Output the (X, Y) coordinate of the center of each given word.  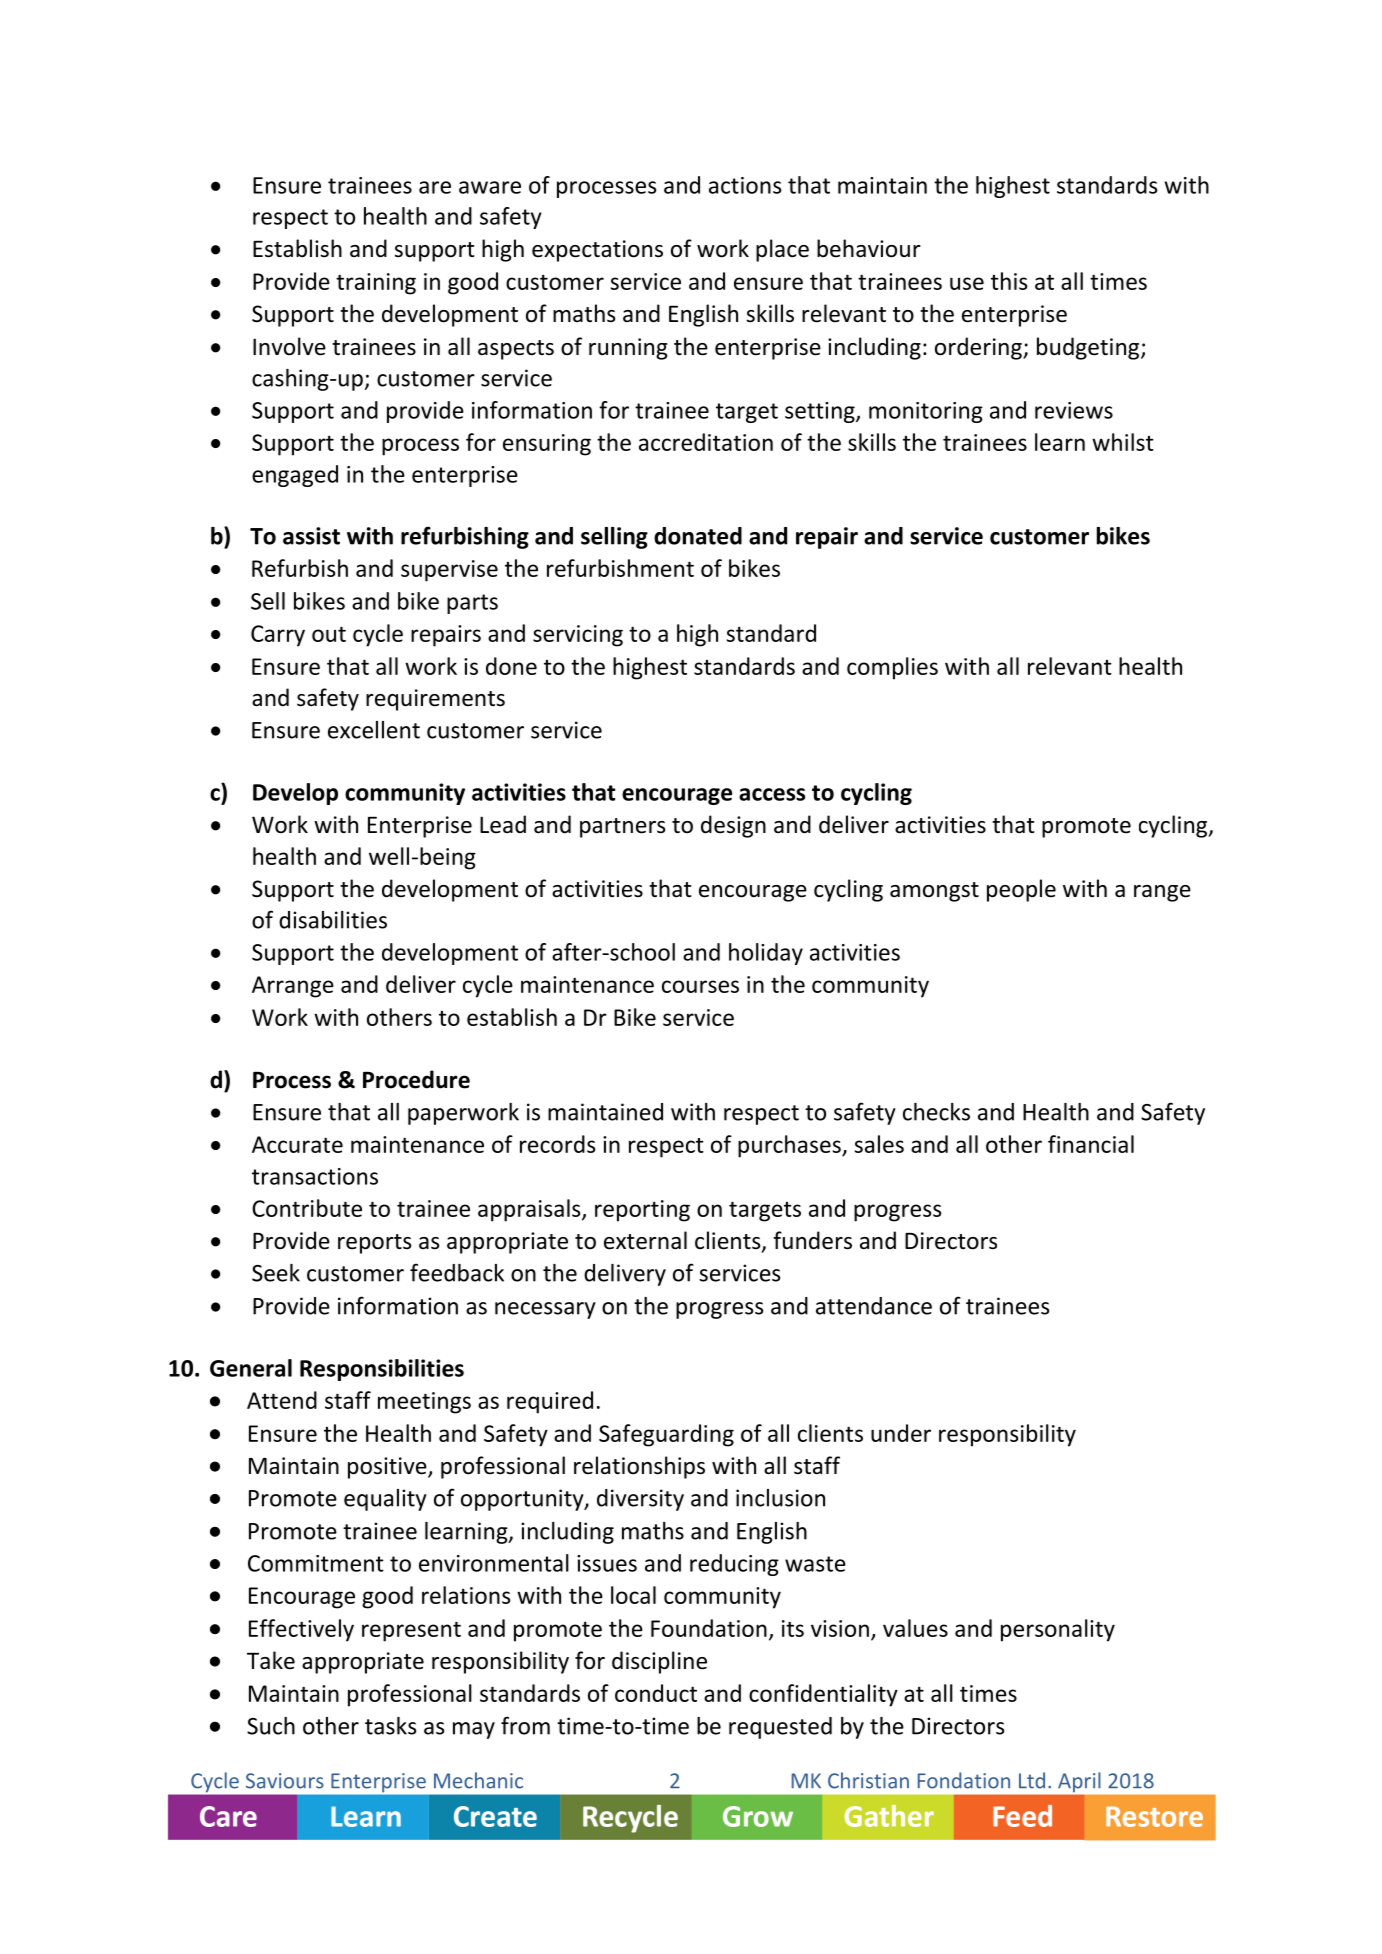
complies (892, 668)
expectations (597, 251)
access (772, 794)
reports (374, 1244)
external (645, 1240)
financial (1091, 1144)
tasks (390, 1726)
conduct (656, 1693)
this (1009, 281)
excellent (374, 730)
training (376, 284)
